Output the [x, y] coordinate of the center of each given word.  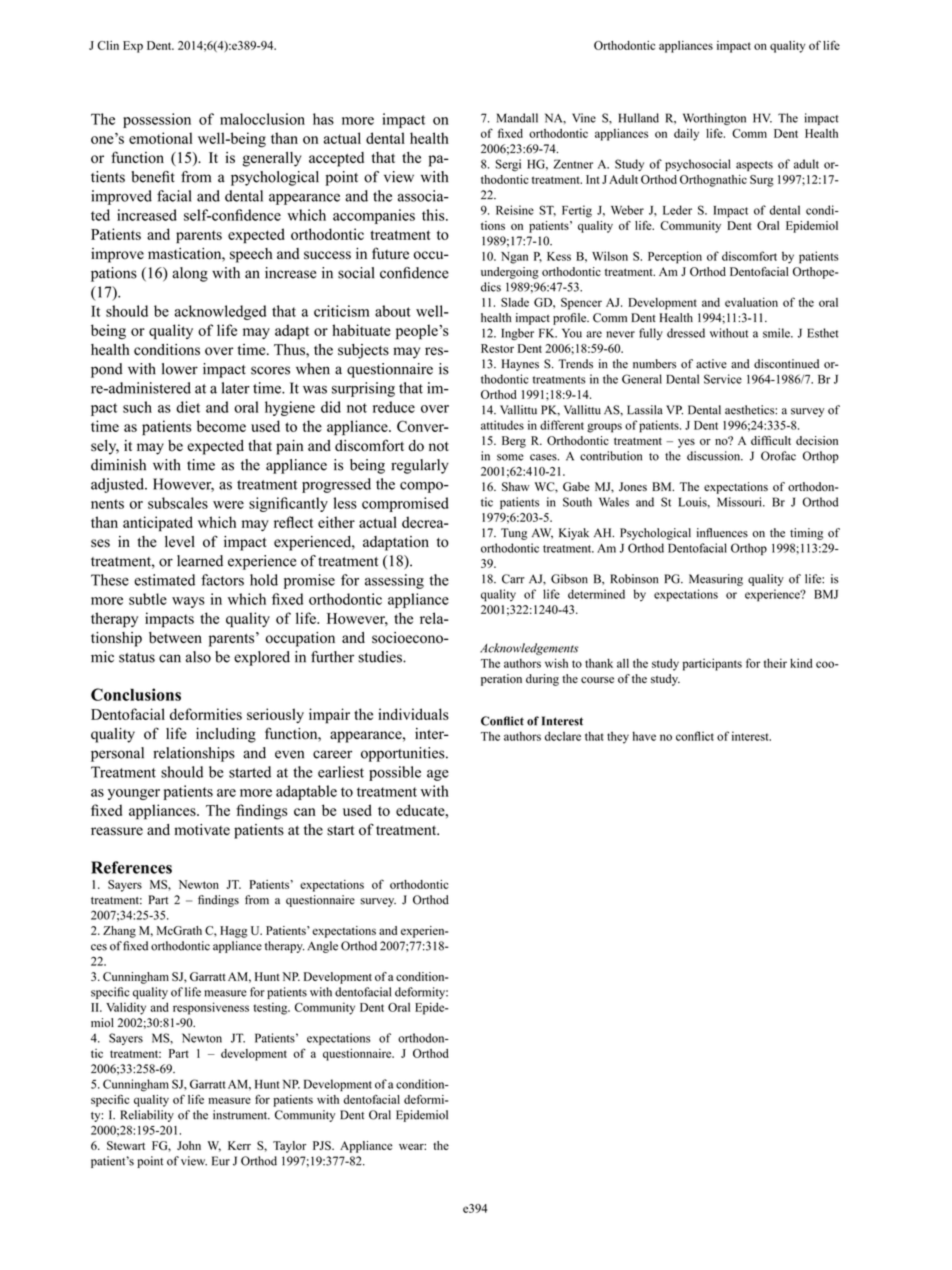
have [644, 736]
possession [157, 120]
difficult [771, 440]
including [226, 735]
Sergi [508, 165]
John [189, 1145]
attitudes [502, 425]
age [438, 775]
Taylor [290, 1147]
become [221, 426]
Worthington [714, 119]
